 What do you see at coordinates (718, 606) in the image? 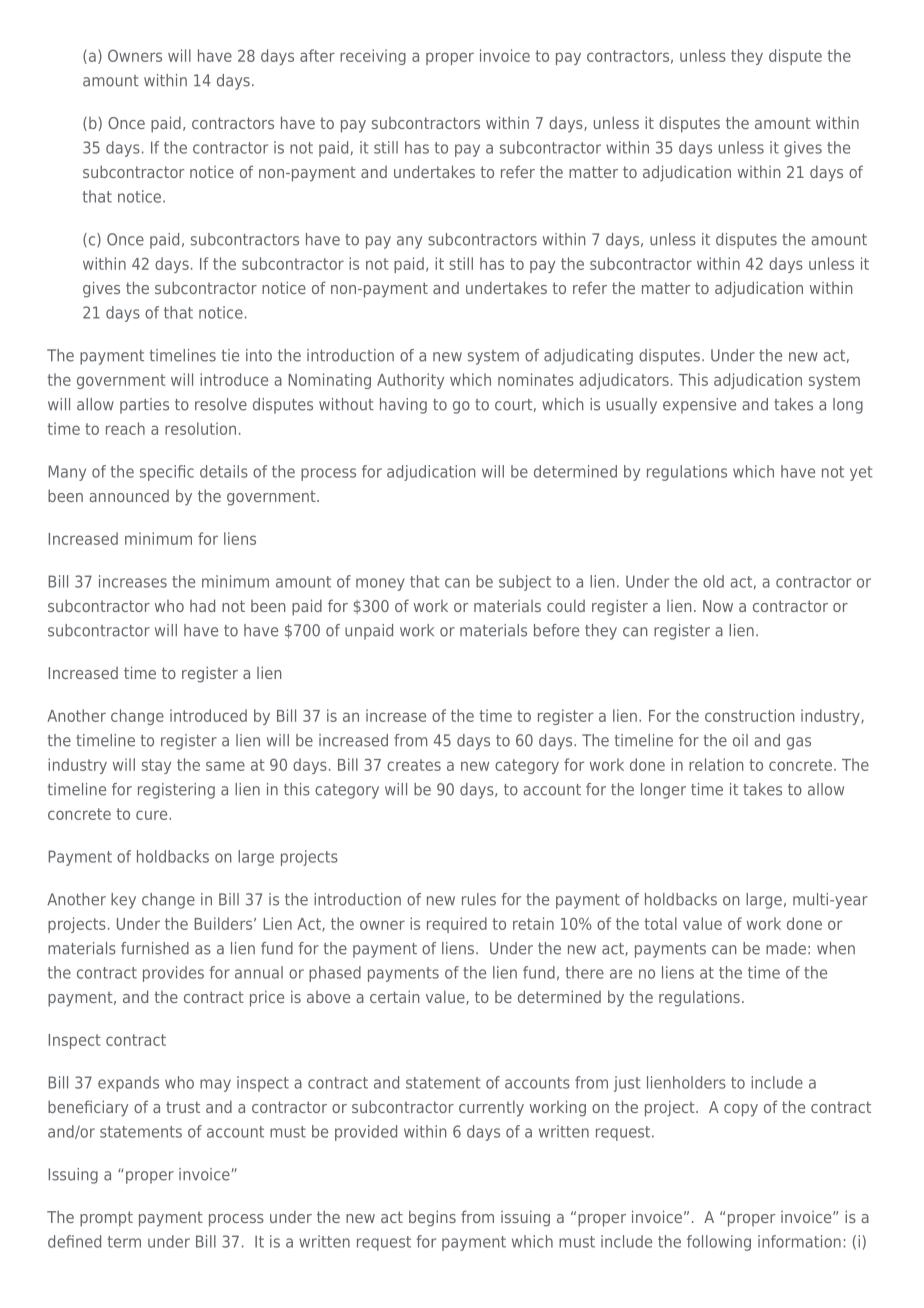
I see `Now` at bounding box center [718, 606].
